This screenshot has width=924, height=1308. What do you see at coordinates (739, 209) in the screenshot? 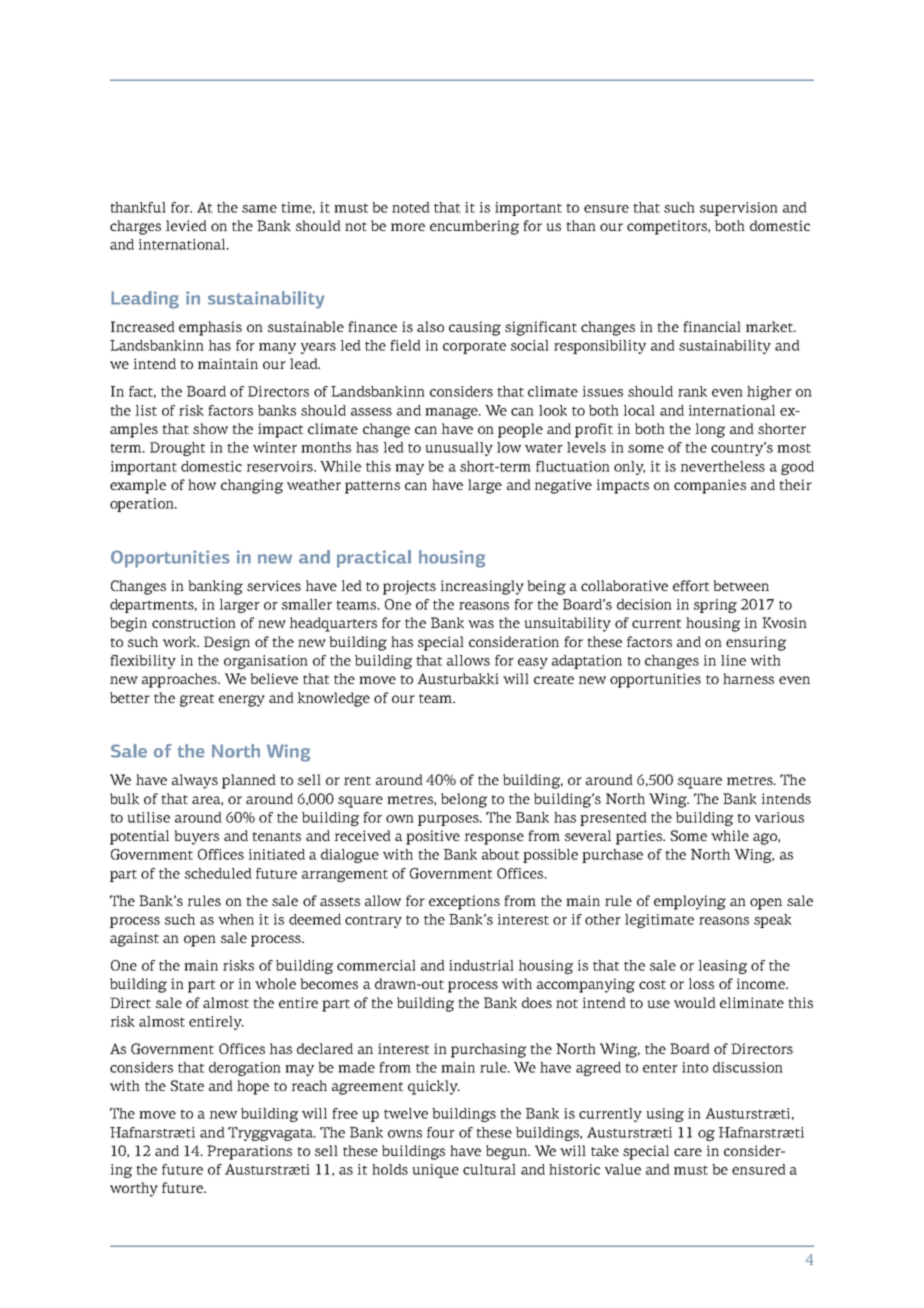
I see `supervision` at bounding box center [739, 209].
